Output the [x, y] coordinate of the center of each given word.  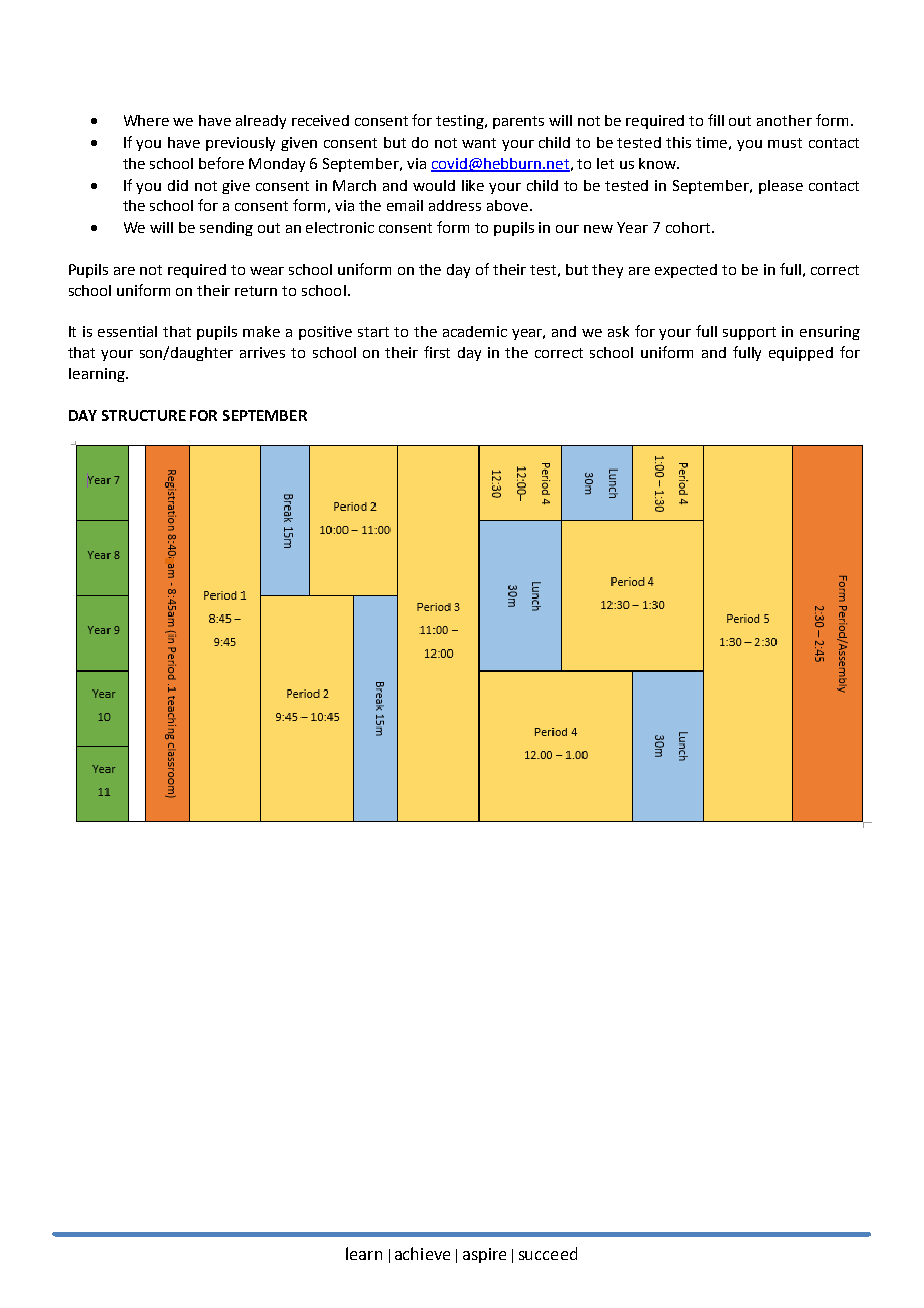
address [455, 205]
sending [226, 229]
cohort [689, 227]
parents [518, 122]
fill [716, 120]
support [749, 333]
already [261, 122]
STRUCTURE [144, 415]
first [437, 352]
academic [475, 331]
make [261, 331]
